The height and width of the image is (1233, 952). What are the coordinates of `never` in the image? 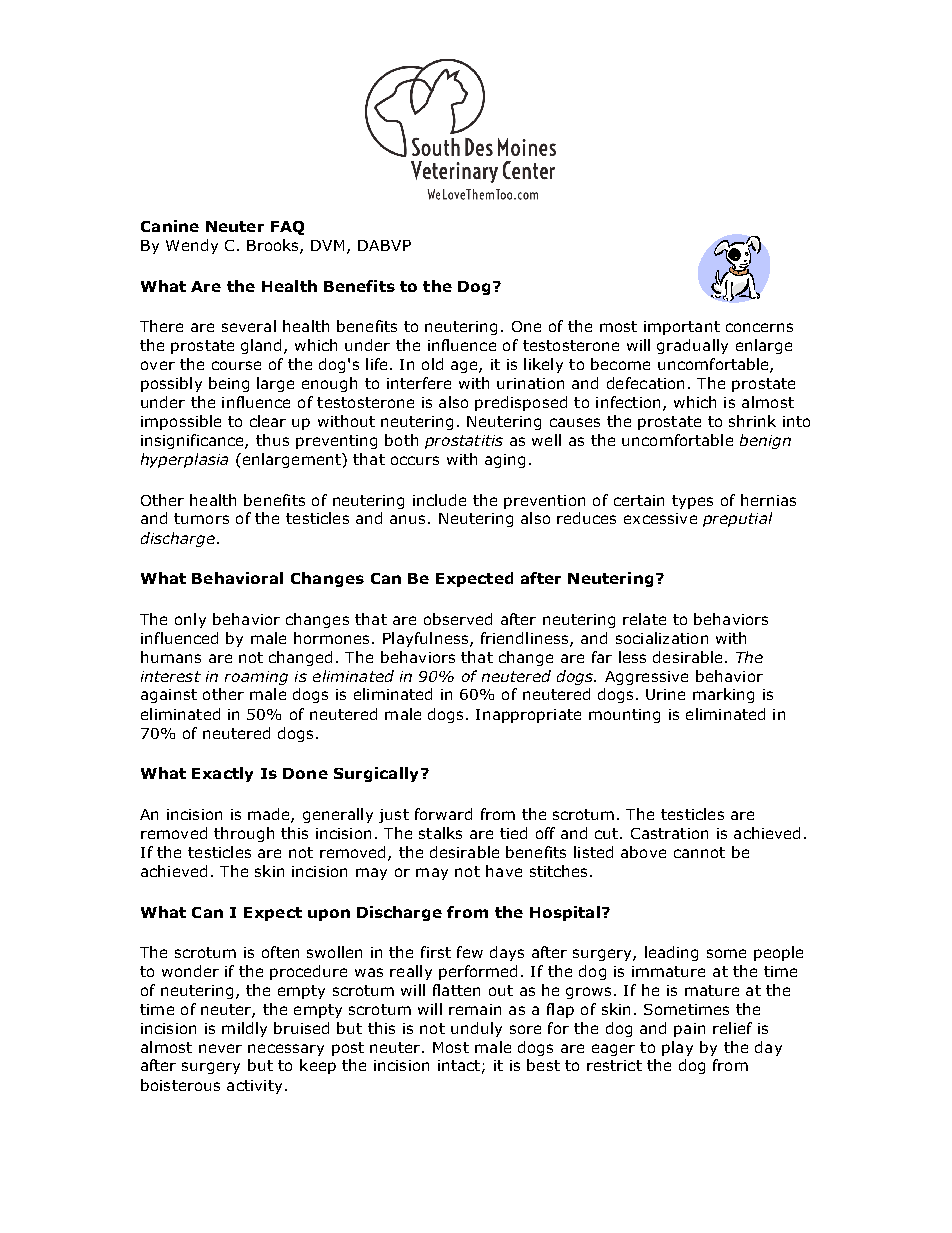 It's located at (220, 1048).
